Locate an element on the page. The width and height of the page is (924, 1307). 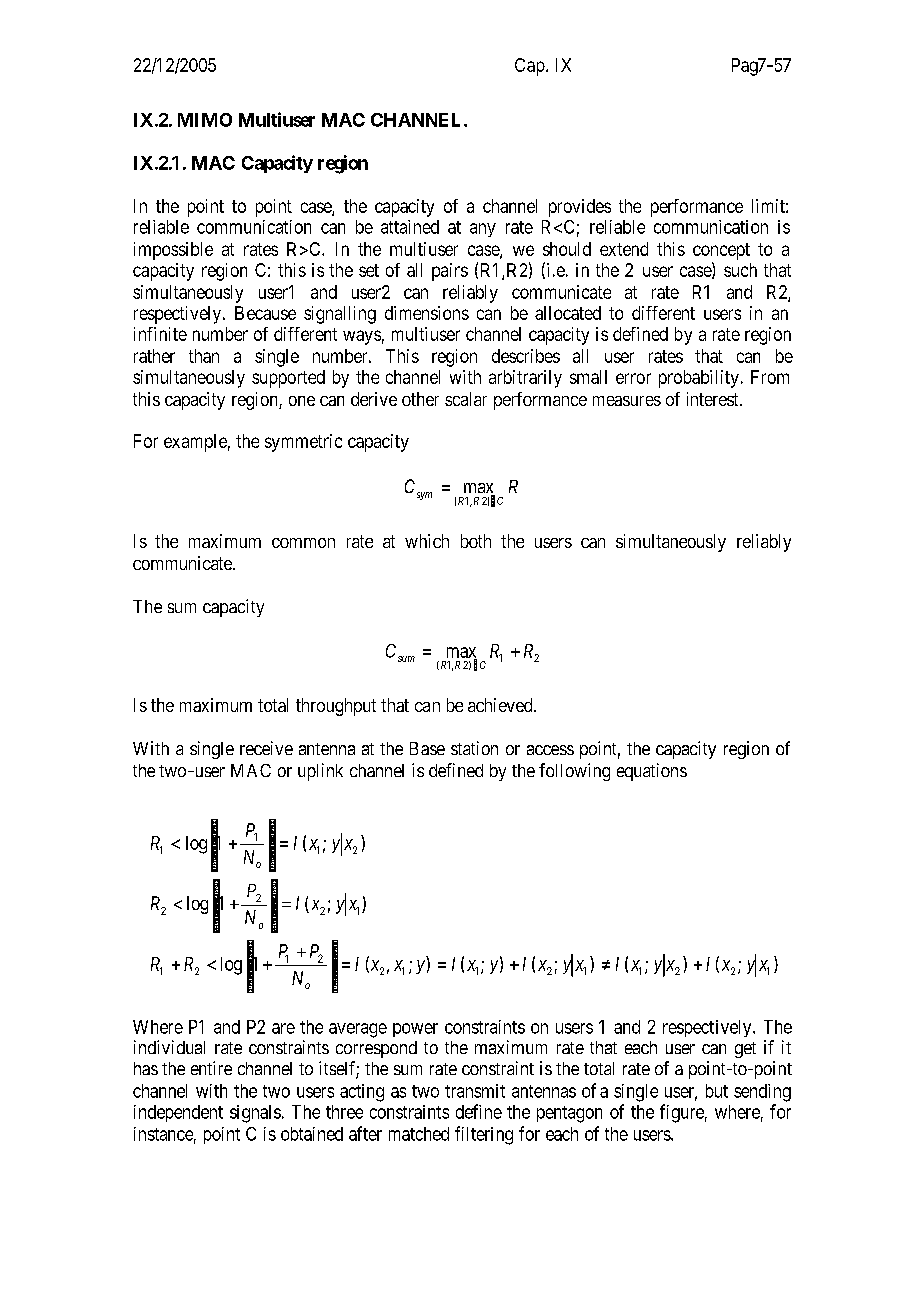
MIMO is located at coordinates (205, 120).
